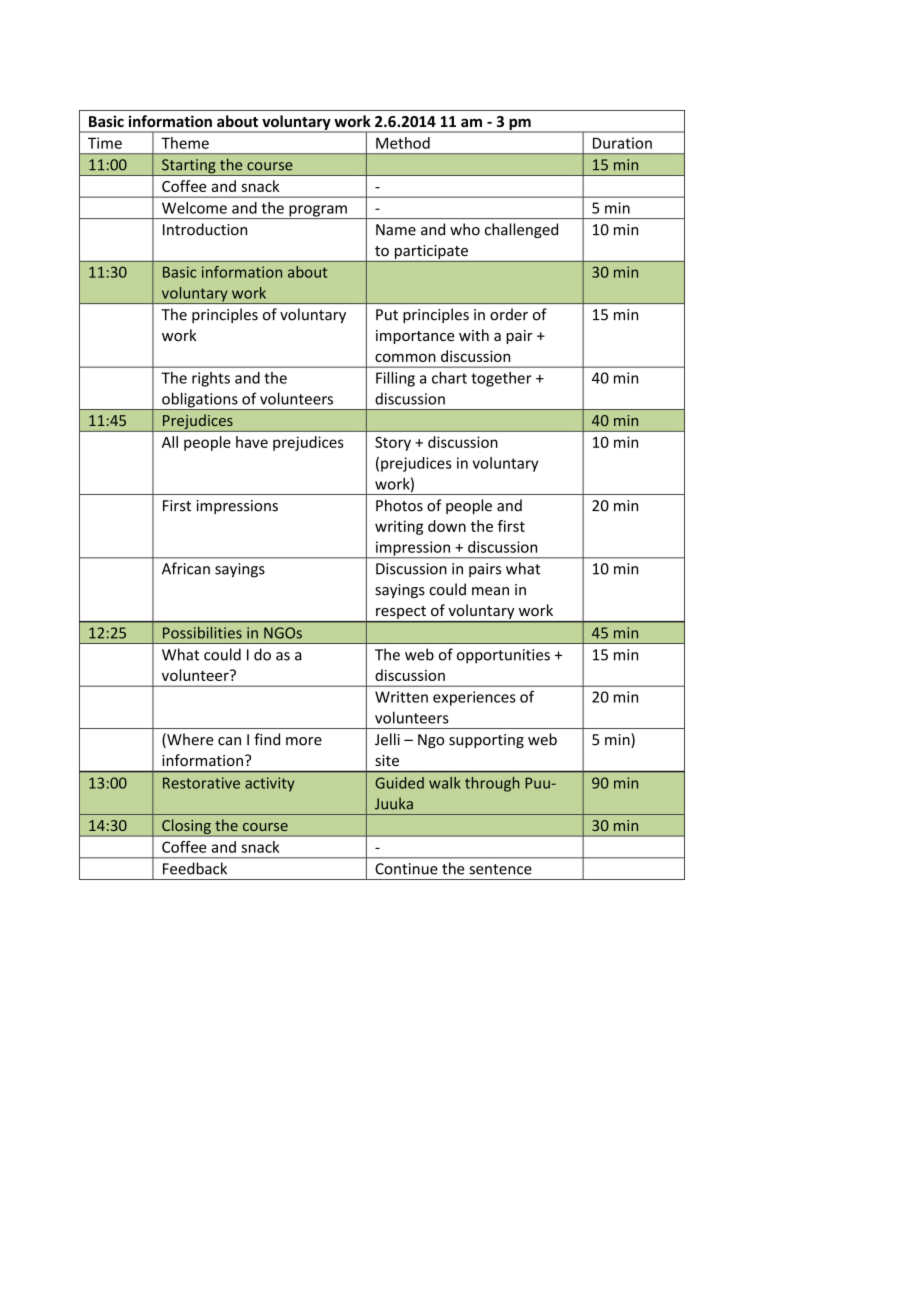  I want to click on Possibilities, so click(202, 632).
